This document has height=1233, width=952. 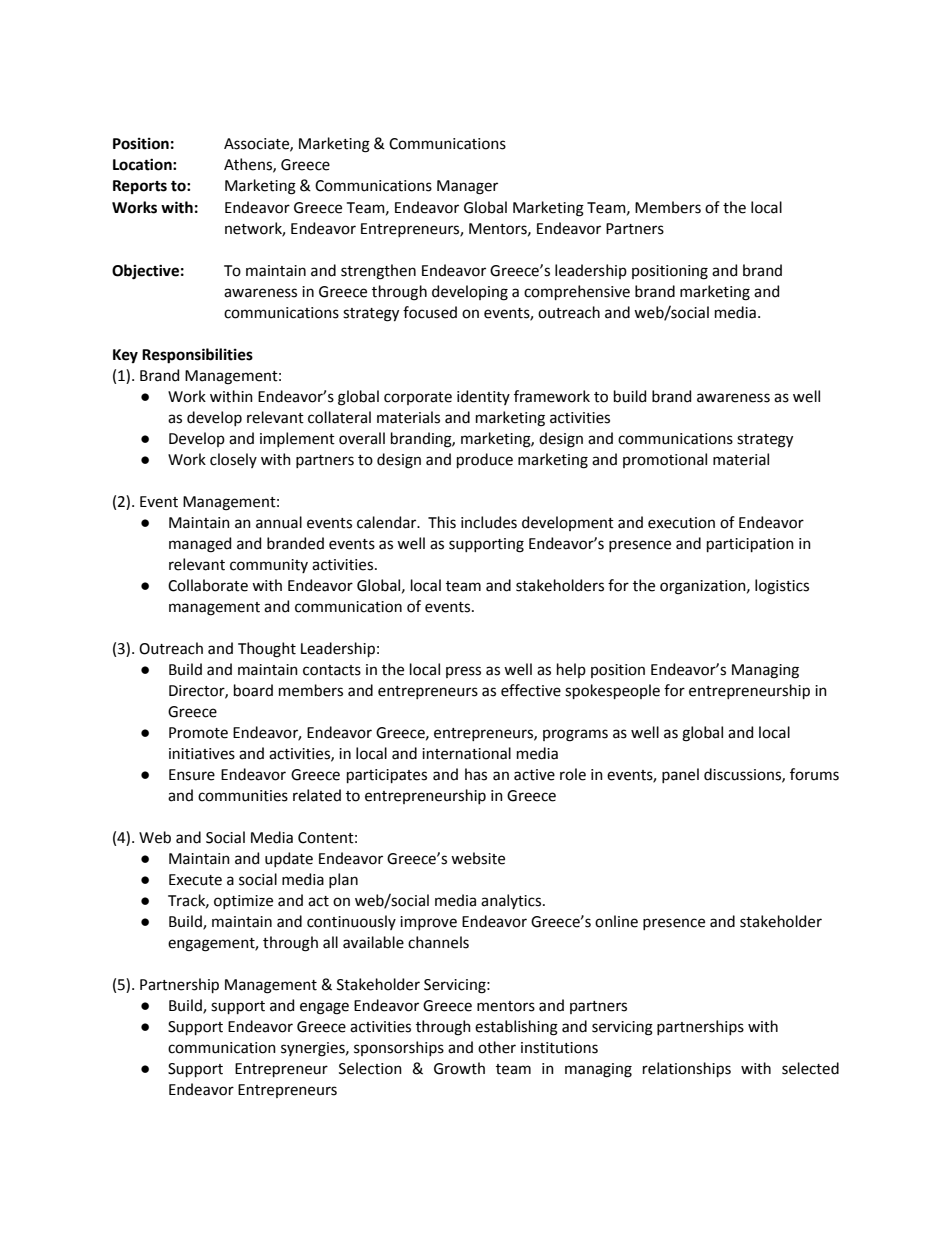 What do you see at coordinates (202, 754) in the document?
I see `initiatives` at bounding box center [202, 754].
